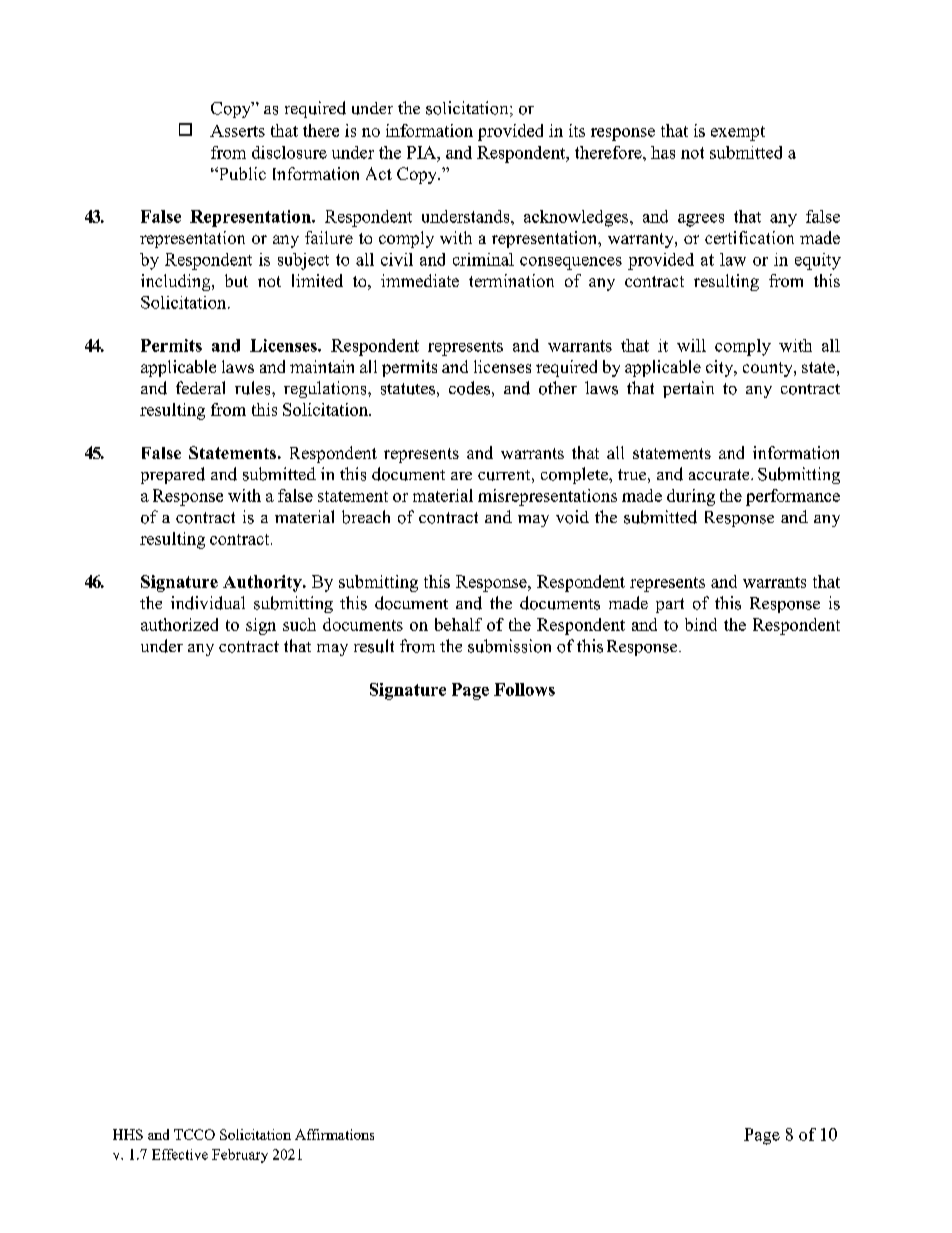 This screenshot has width=952, height=1233. I want to click on Affirmations, so click(334, 1134).
